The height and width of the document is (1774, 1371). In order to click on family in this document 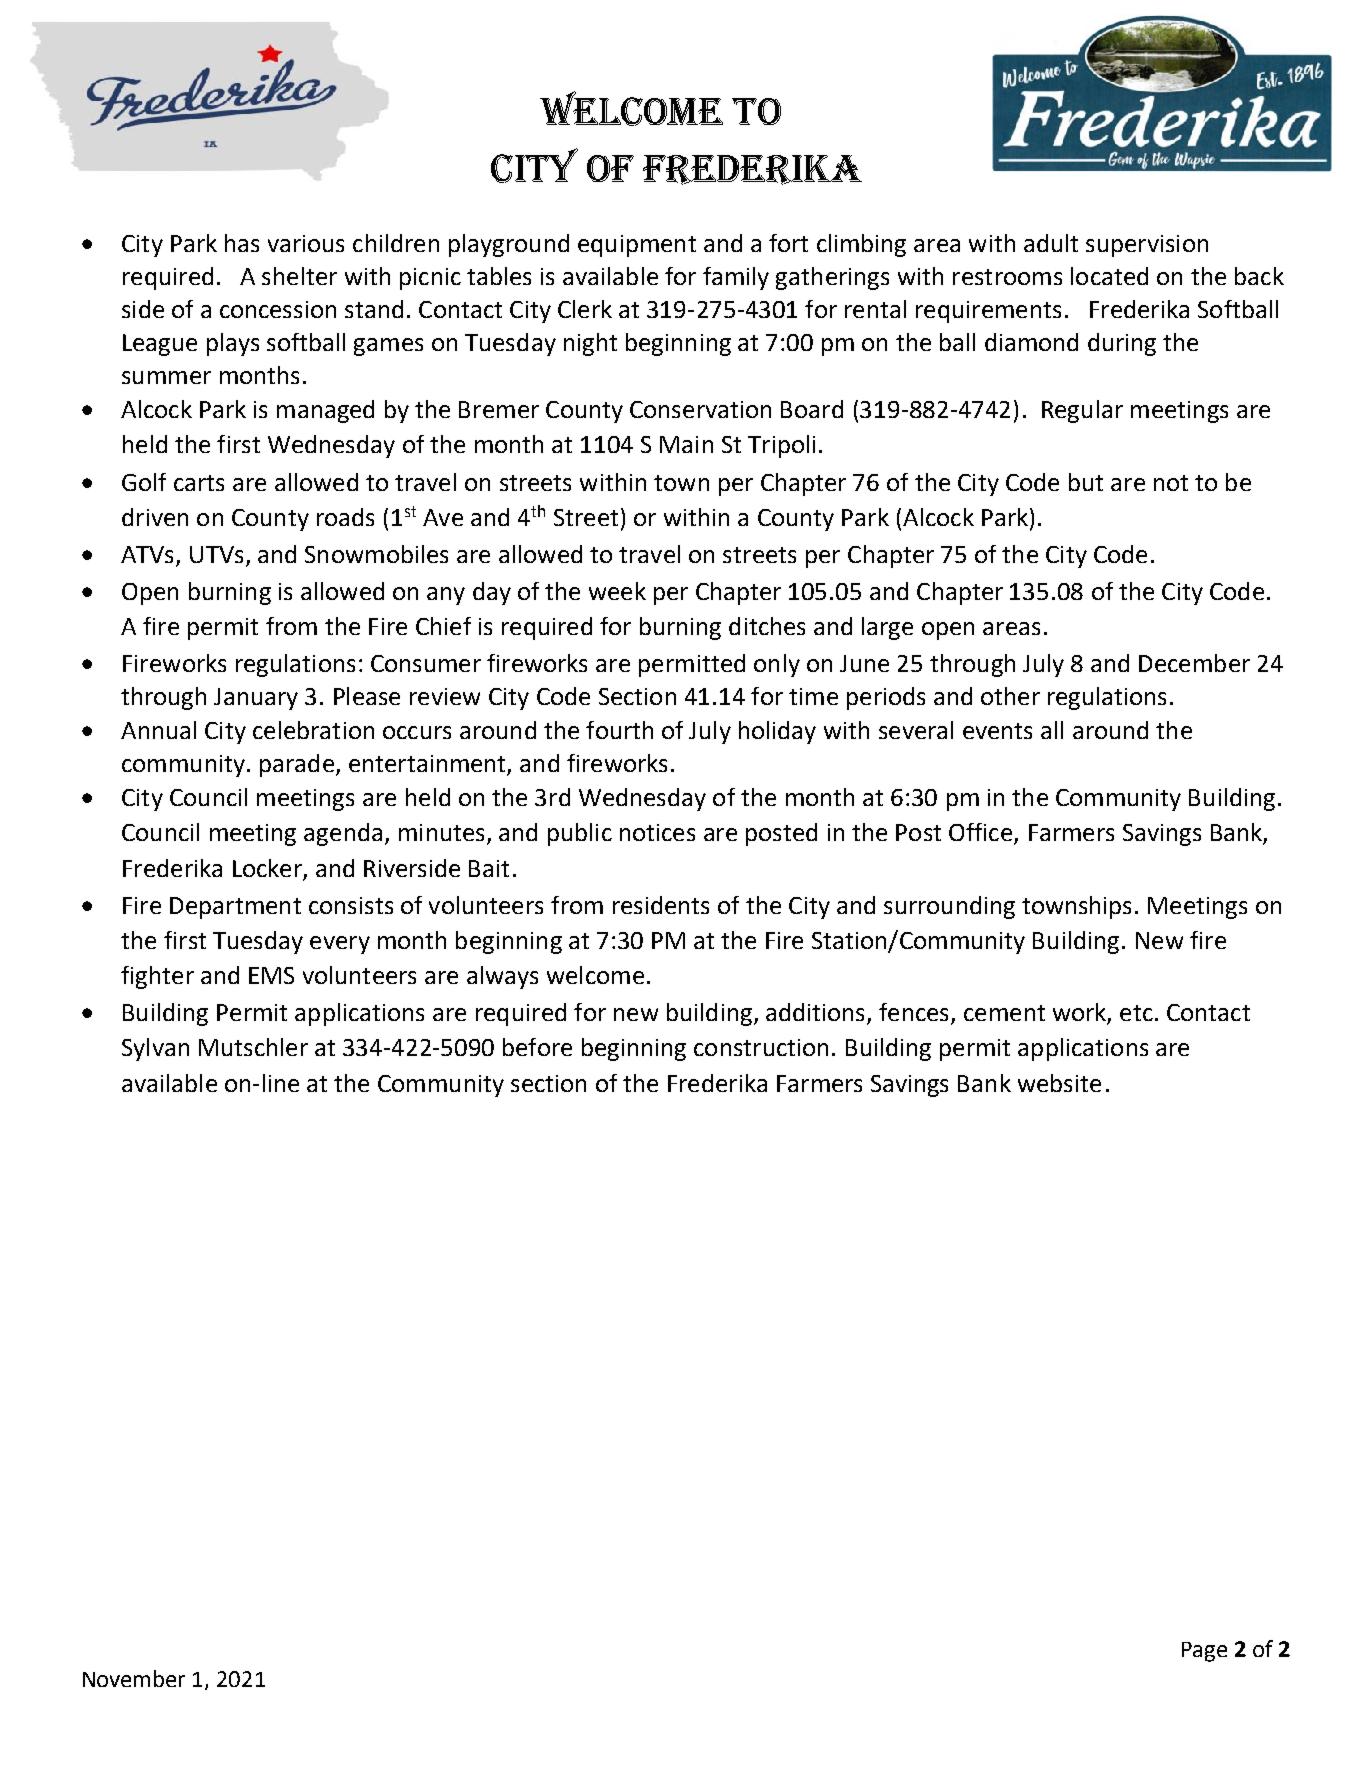, I will do `click(736, 278)`.
